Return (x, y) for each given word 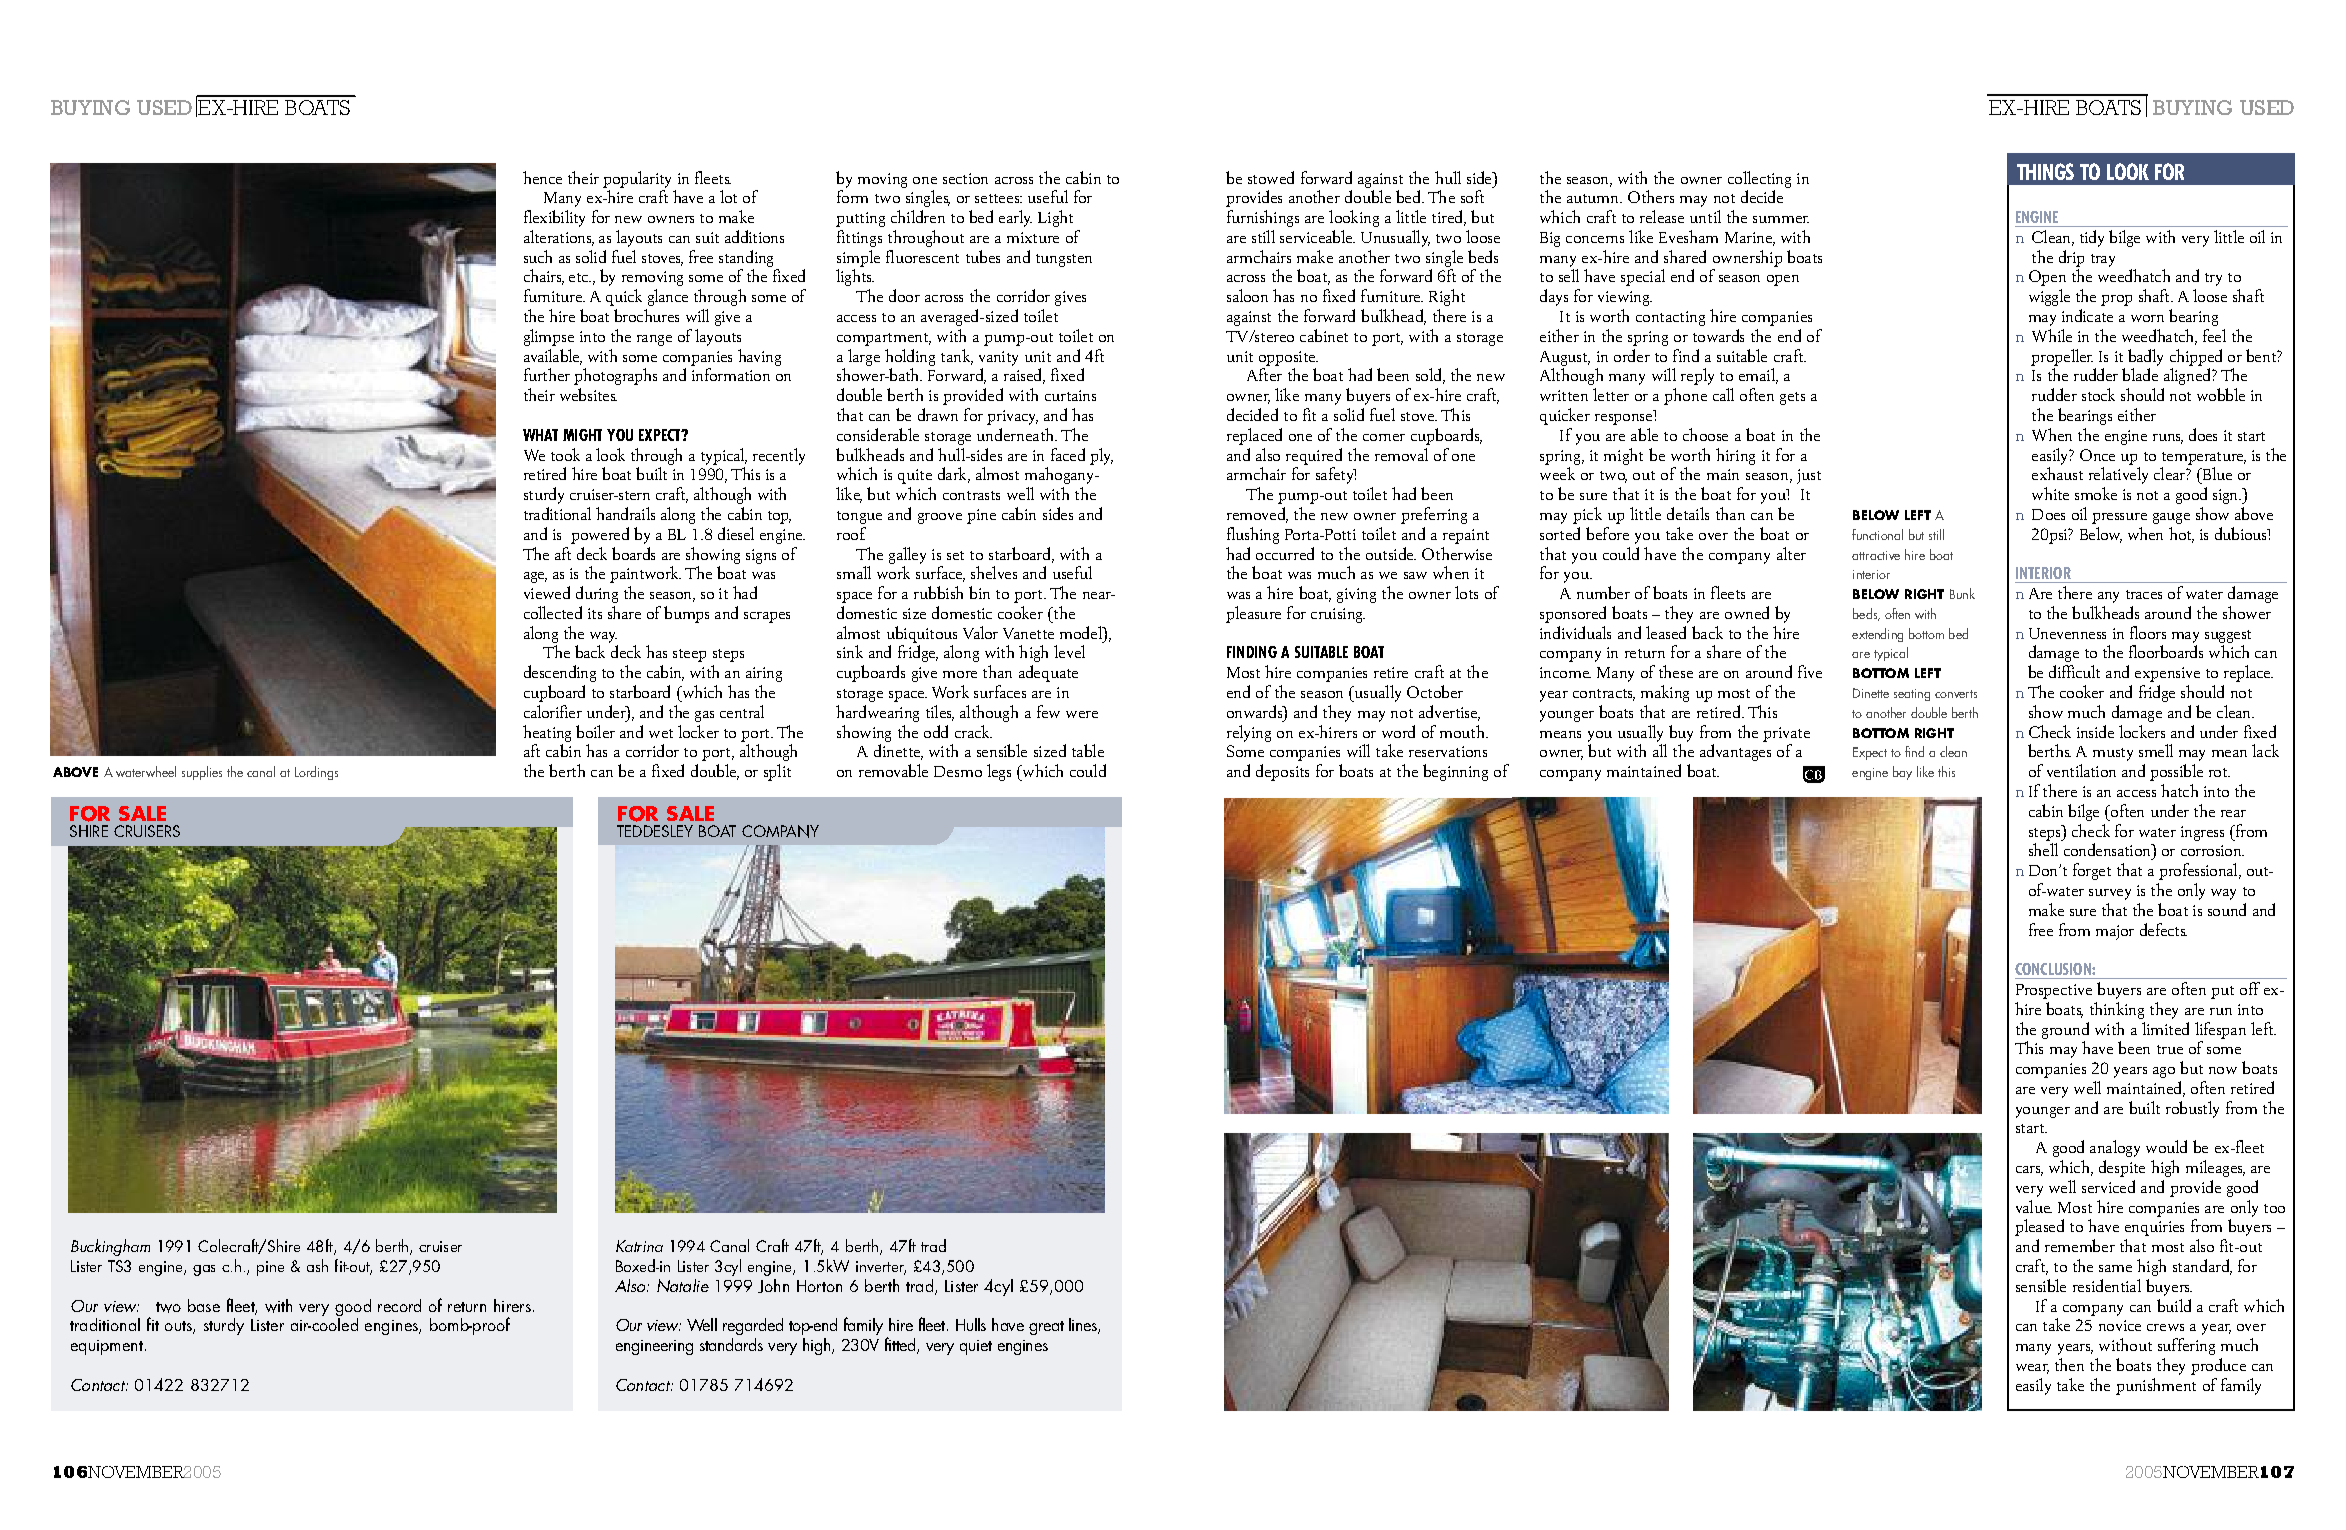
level (1069, 651)
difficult (2074, 671)
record (399, 1305)
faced (1068, 454)
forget (2092, 871)
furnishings (1263, 218)
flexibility (554, 218)
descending (560, 673)
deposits (1282, 772)
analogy (2115, 1148)
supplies (202, 773)
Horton (819, 1286)
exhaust (2057, 473)
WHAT (540, 435)
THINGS (2045, 171)
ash (317, 1265)
